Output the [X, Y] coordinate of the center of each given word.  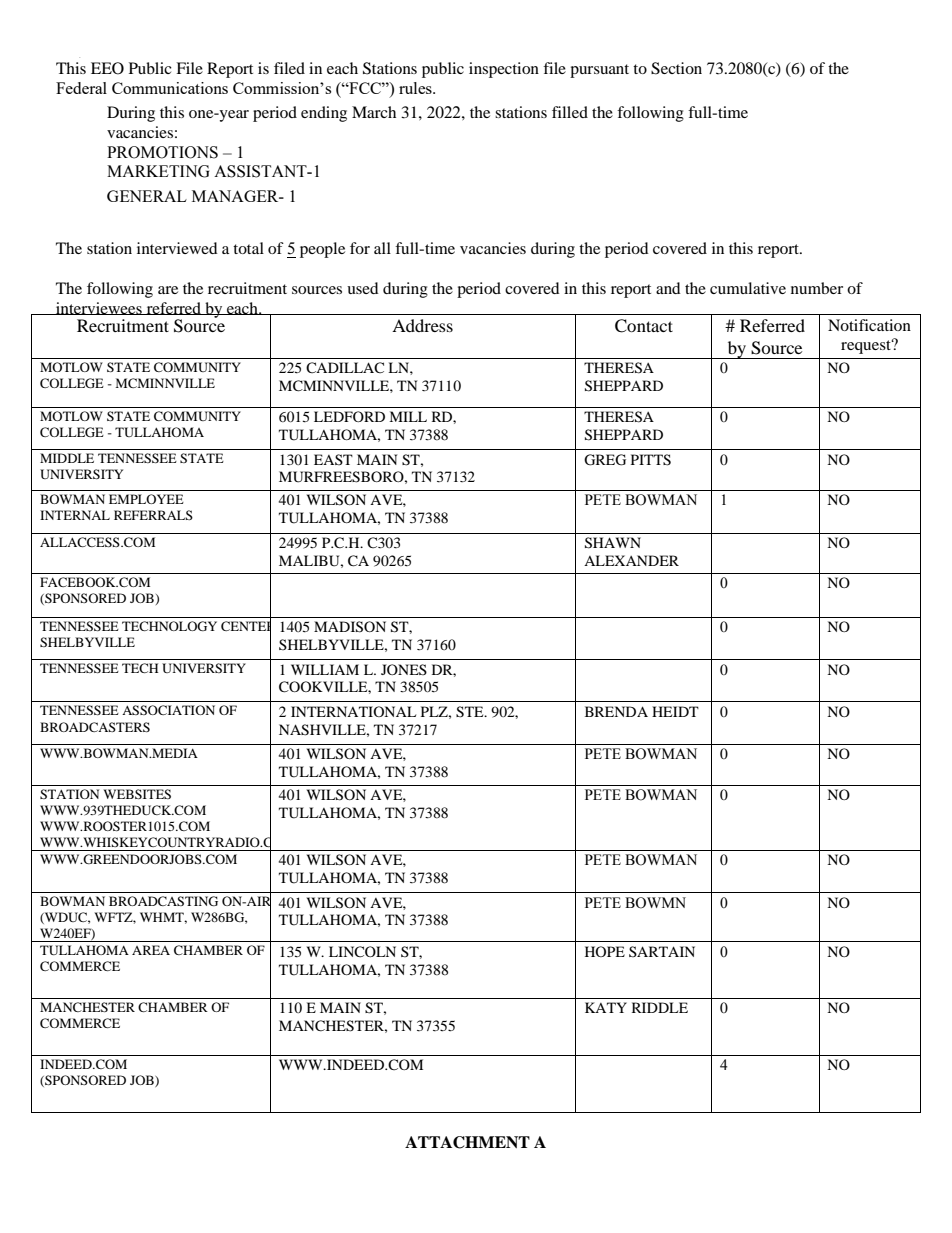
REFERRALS [153, 515]
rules [416, 88]
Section [676, 68]
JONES [404, 669]
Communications [170, 88]
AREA [151, 950]
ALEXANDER [631, 560]
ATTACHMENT [467, 1142]
